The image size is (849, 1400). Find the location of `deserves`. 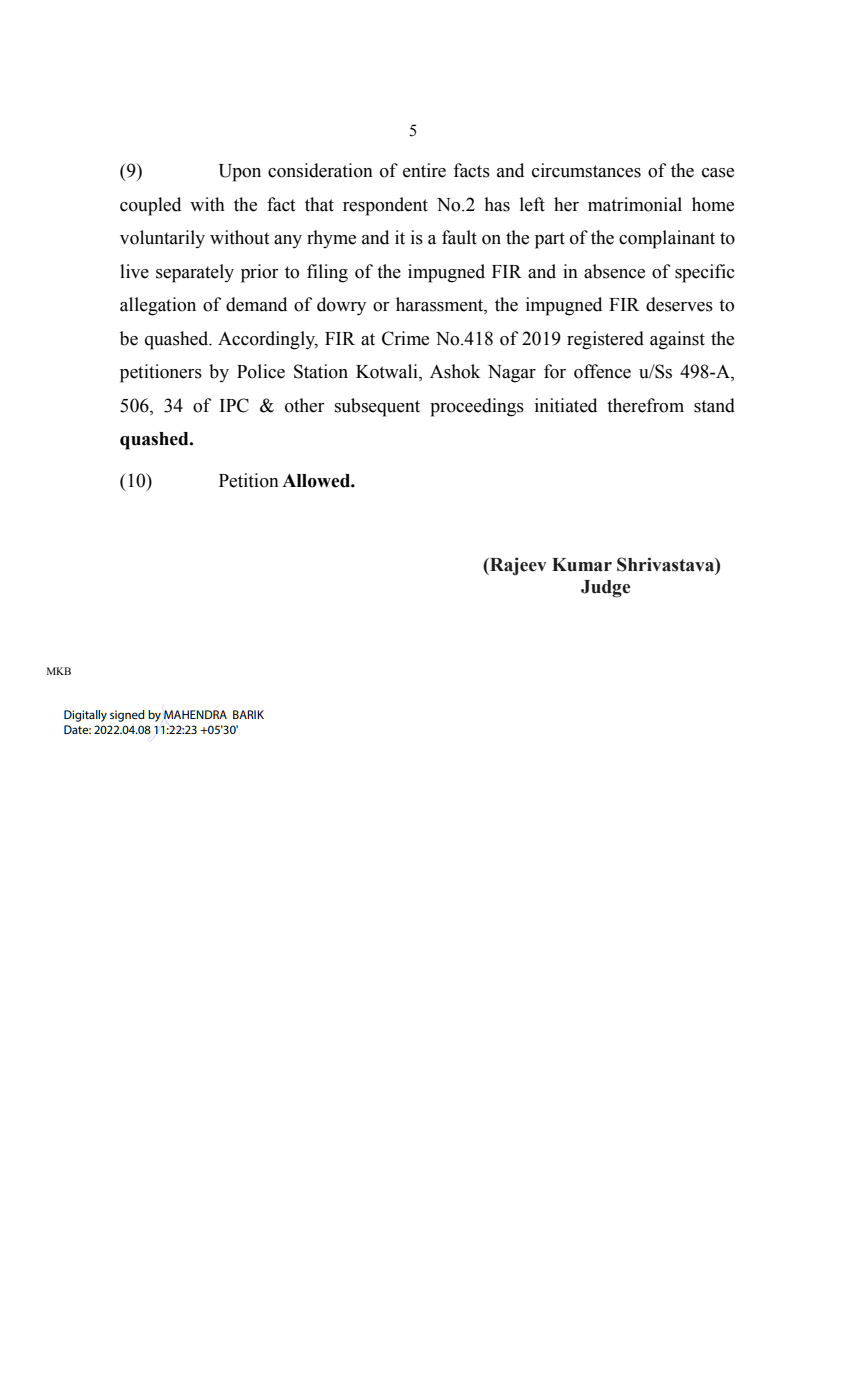

deserves is located at coordinates (679, 304).
